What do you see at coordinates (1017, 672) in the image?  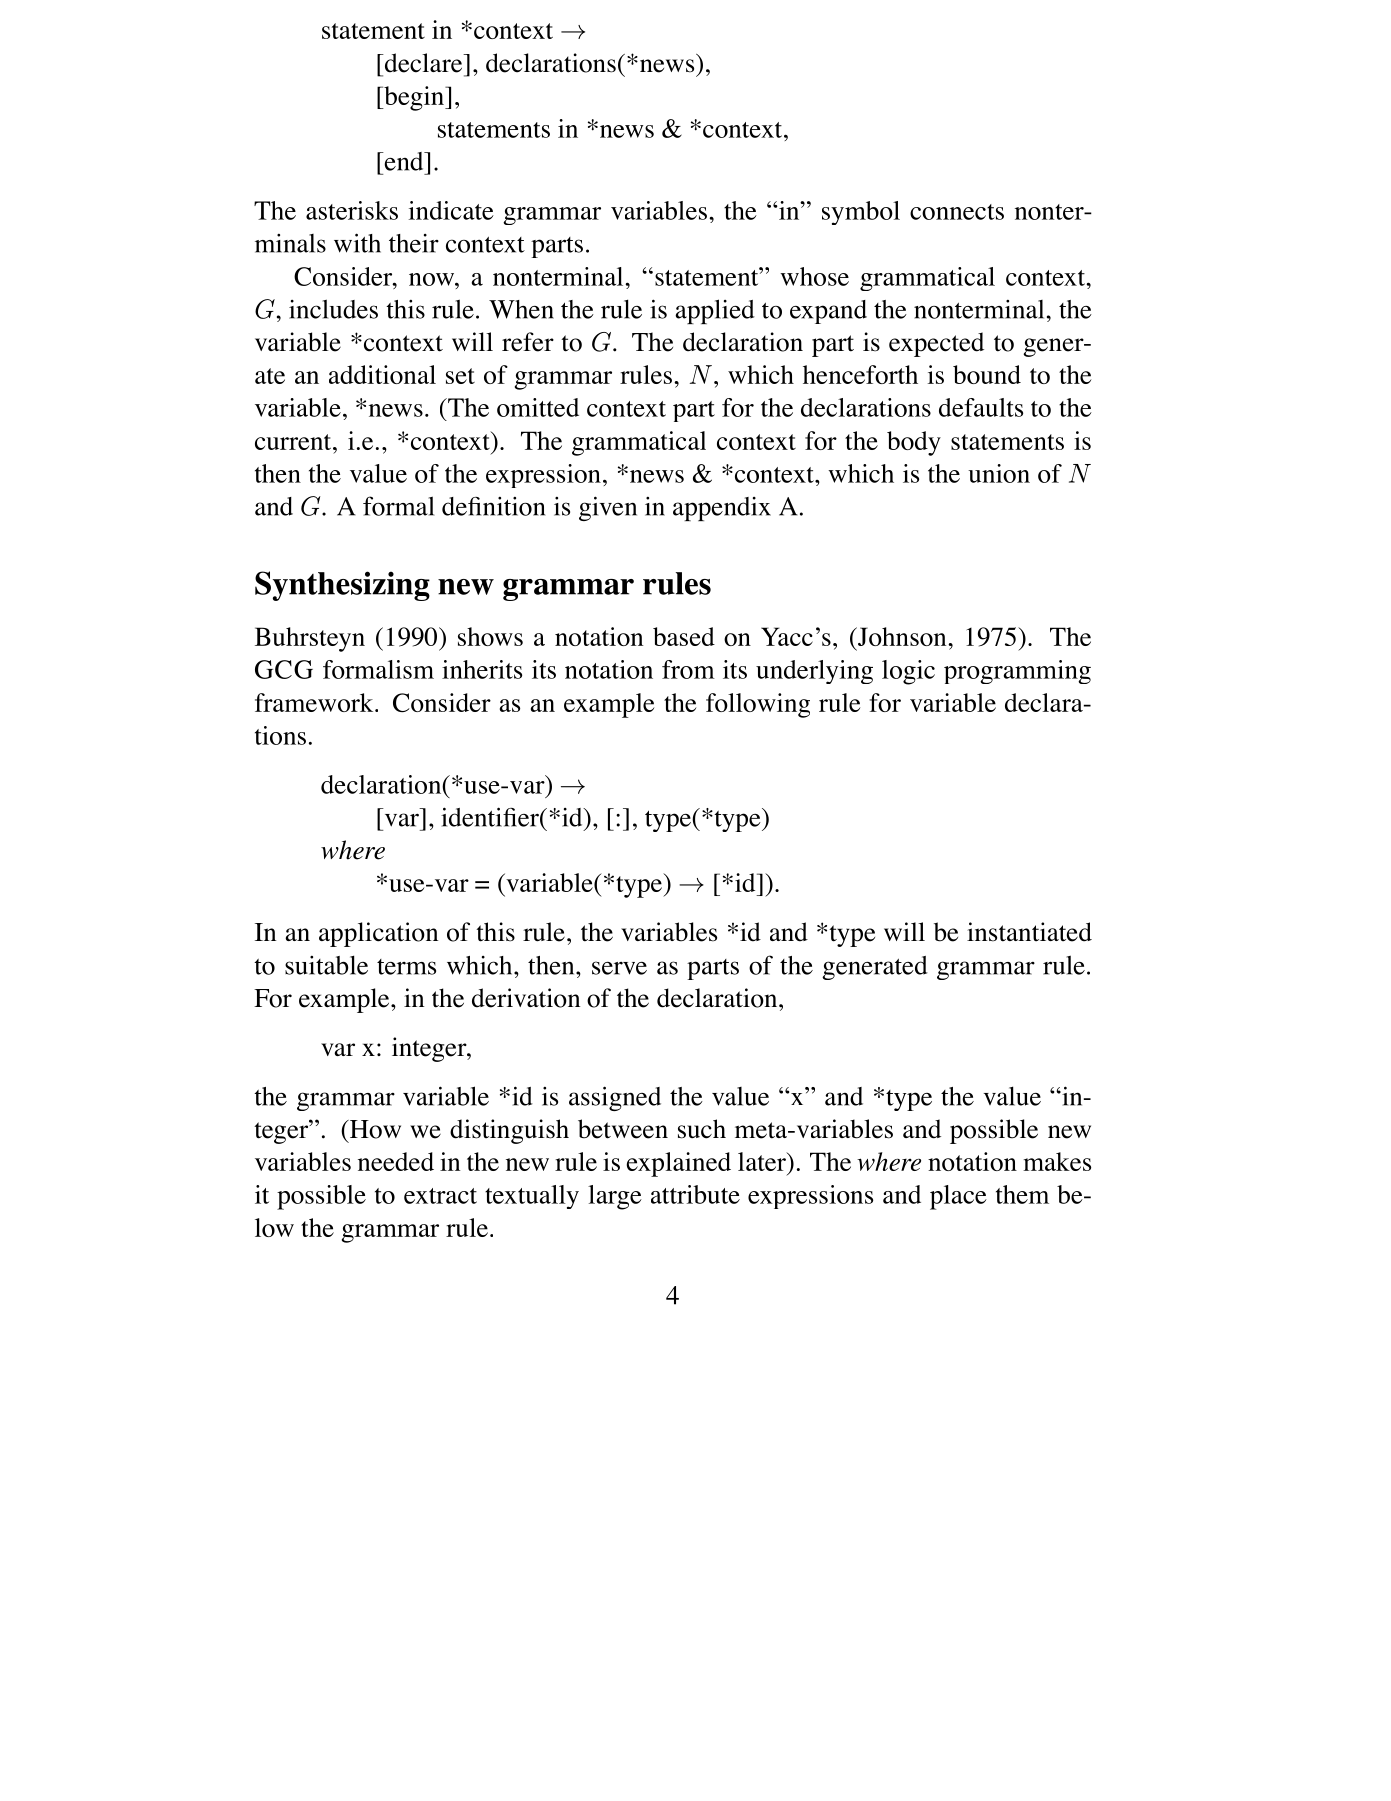 I see `programming` at bounding box center [1017, 672].
